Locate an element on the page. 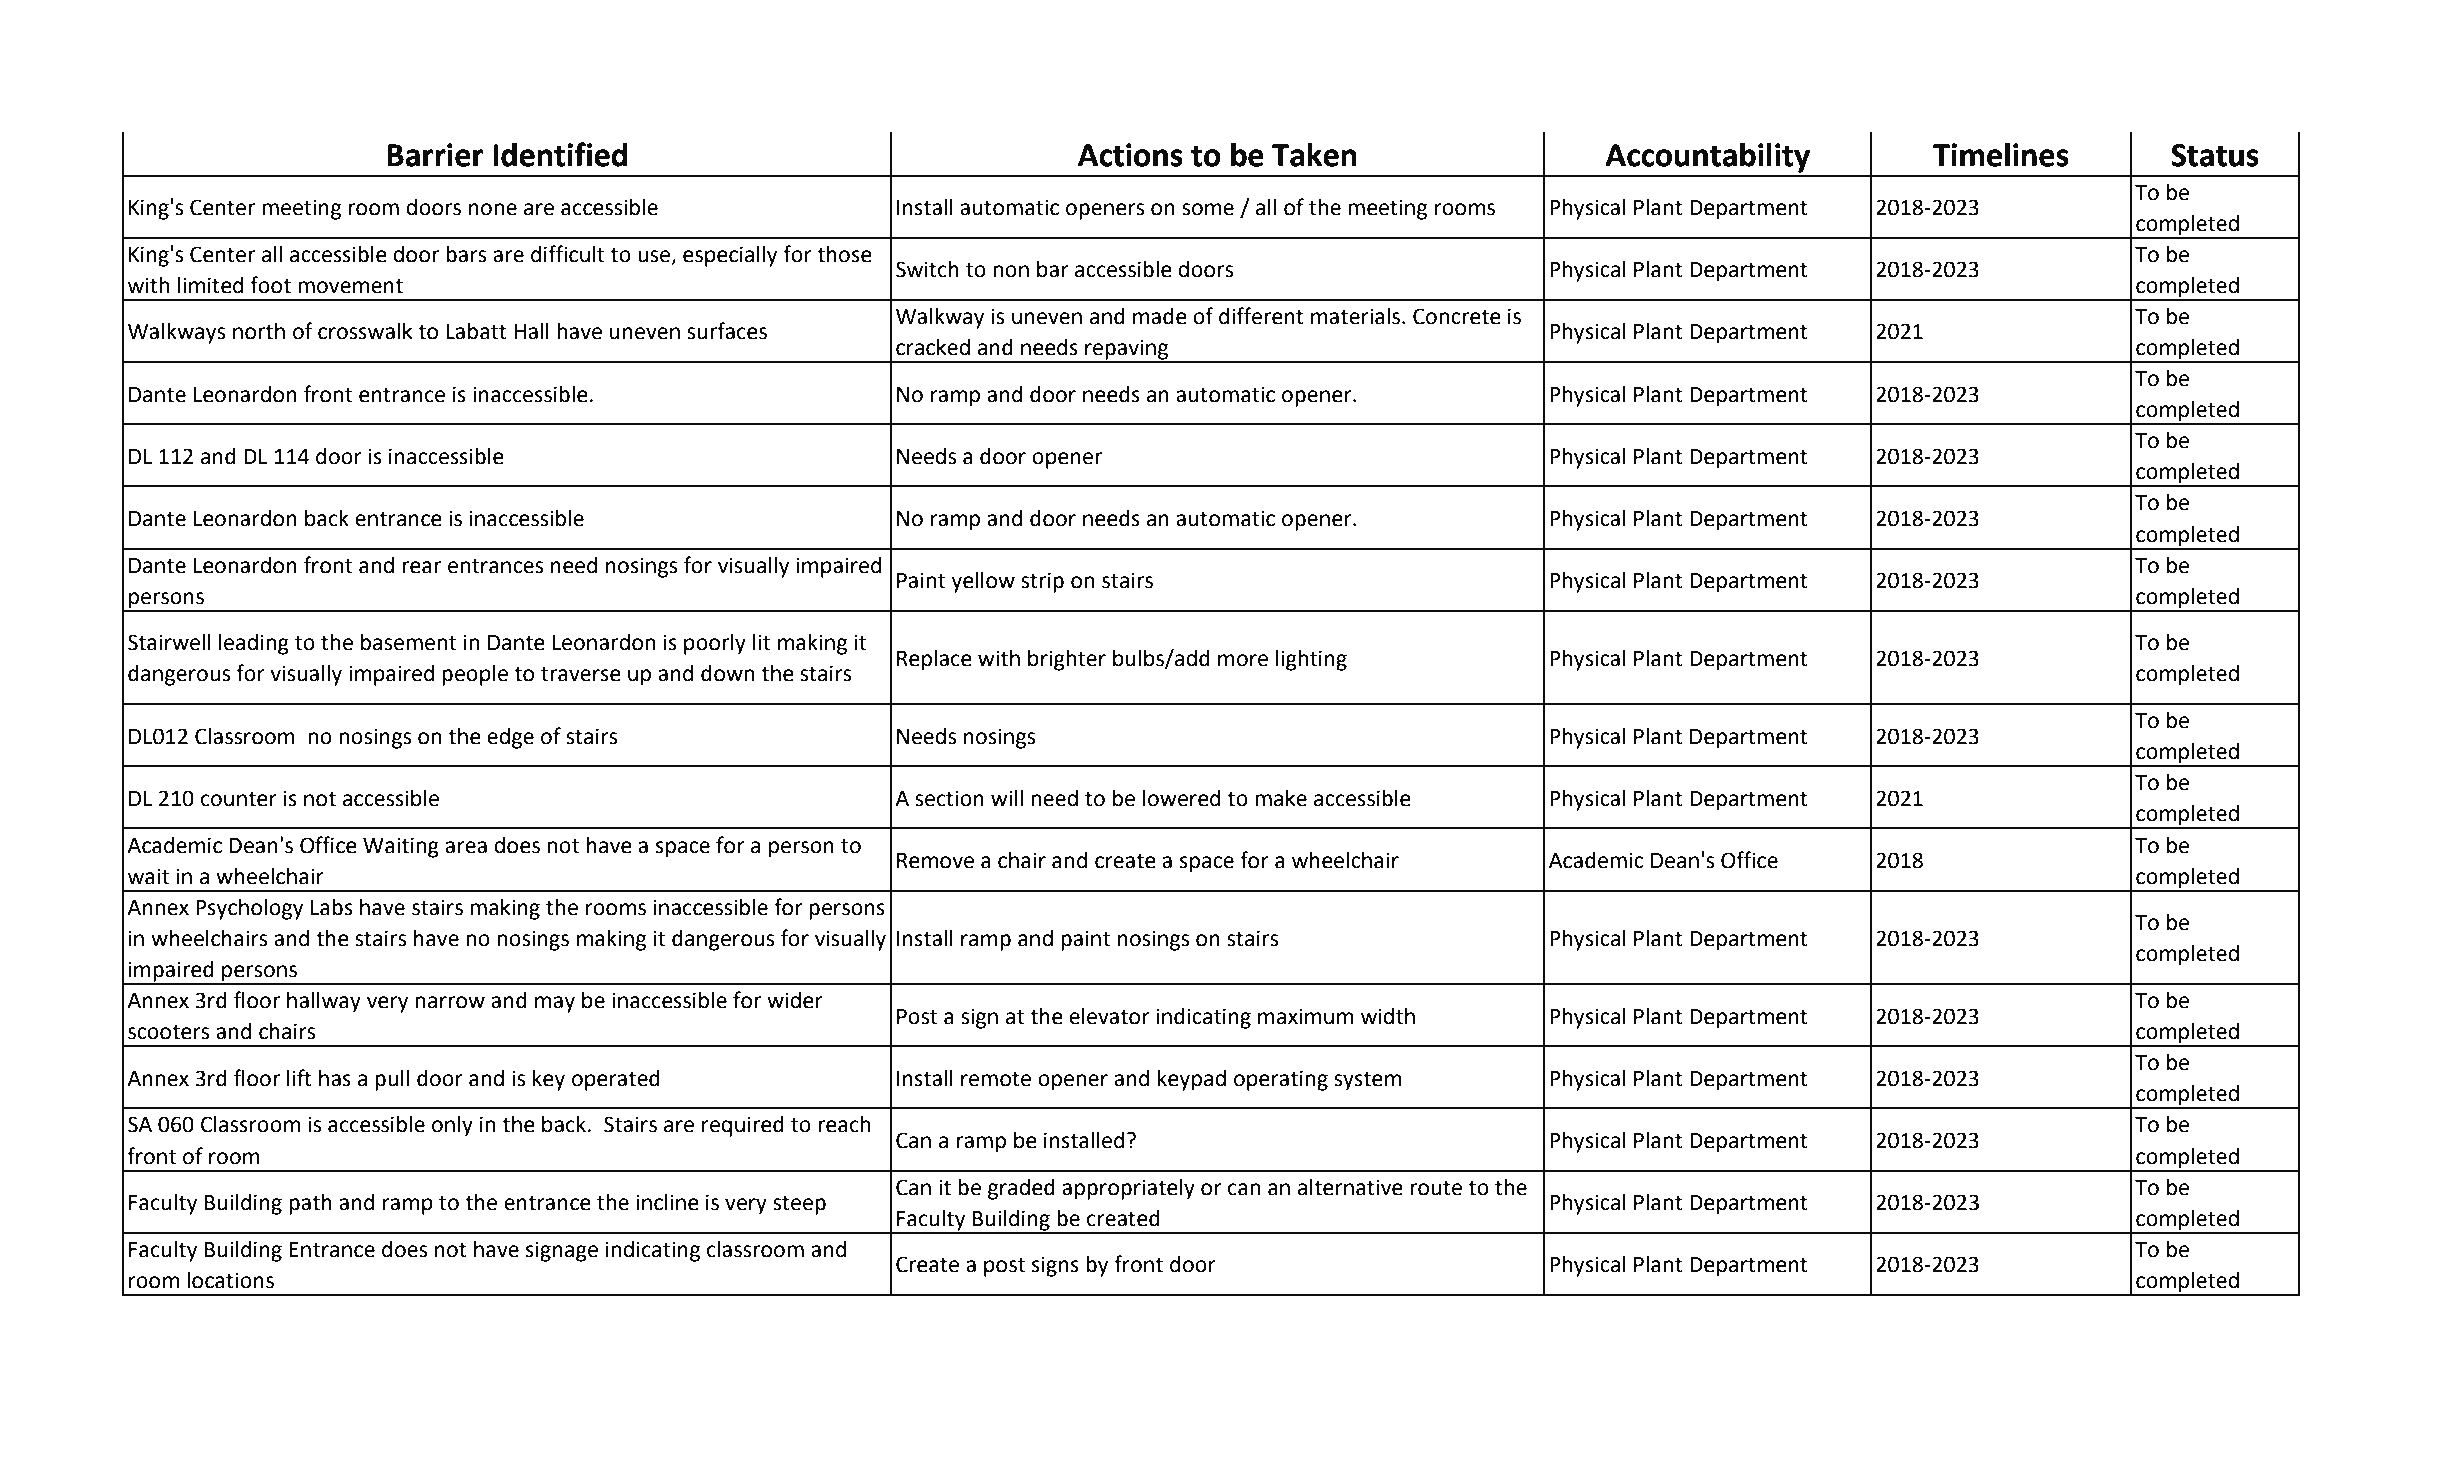 This image has width=2439, height=1481. rear is located at coordinates (421, 567).
